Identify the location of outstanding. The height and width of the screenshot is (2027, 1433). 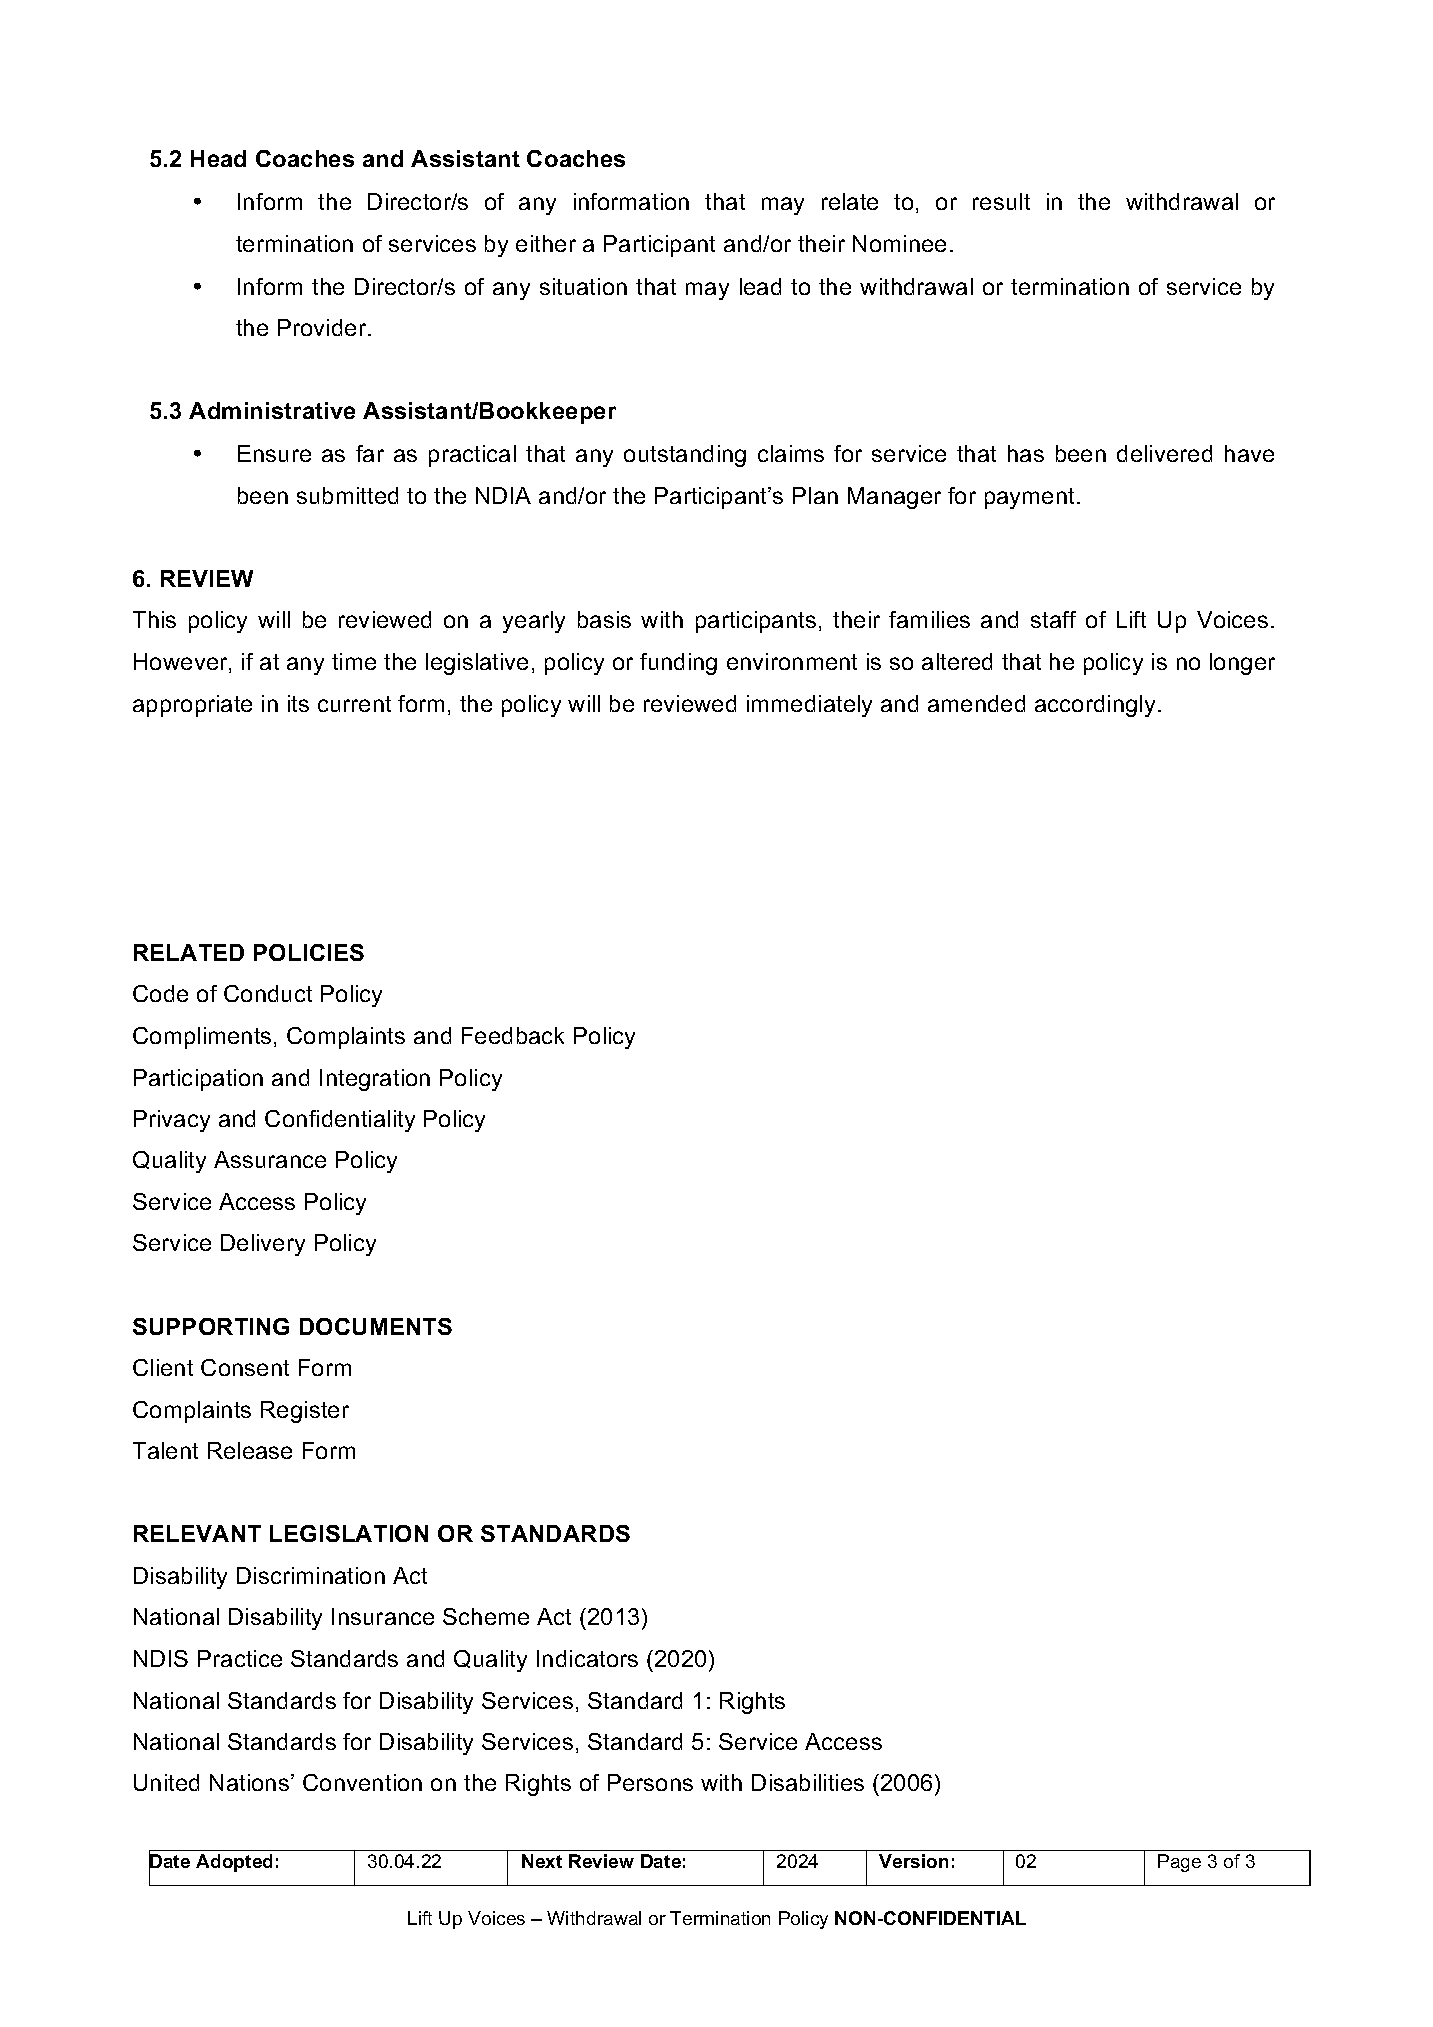
(685, 456).
